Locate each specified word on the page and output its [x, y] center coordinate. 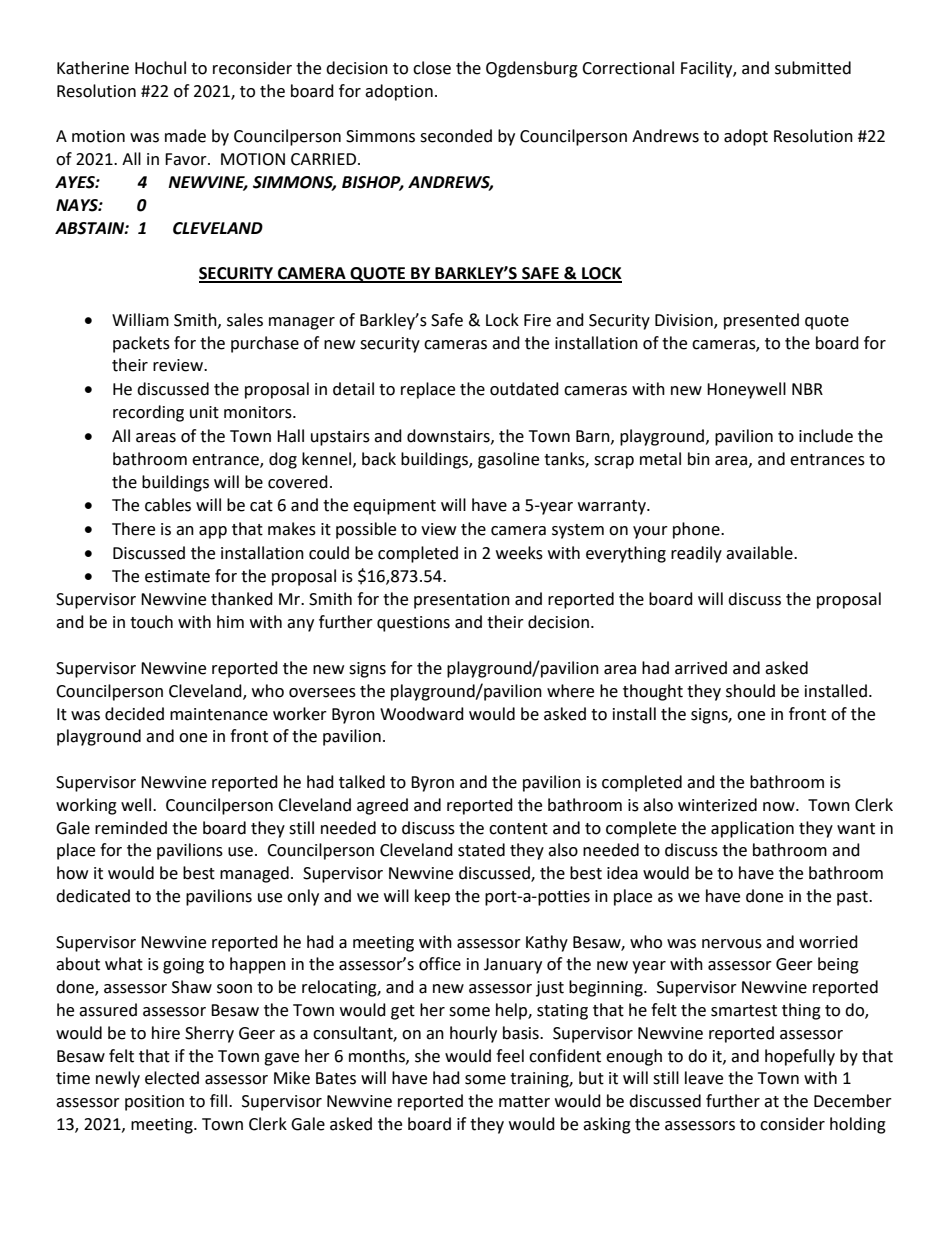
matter [524, 1102]
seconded [456, 136]
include [826, 436]
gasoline [508, 460]
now [780, 807]
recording [148, 413]
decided [134, 714]
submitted [813, 68]
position [154, 1103]
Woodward [422, 714]
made [185, 136]
